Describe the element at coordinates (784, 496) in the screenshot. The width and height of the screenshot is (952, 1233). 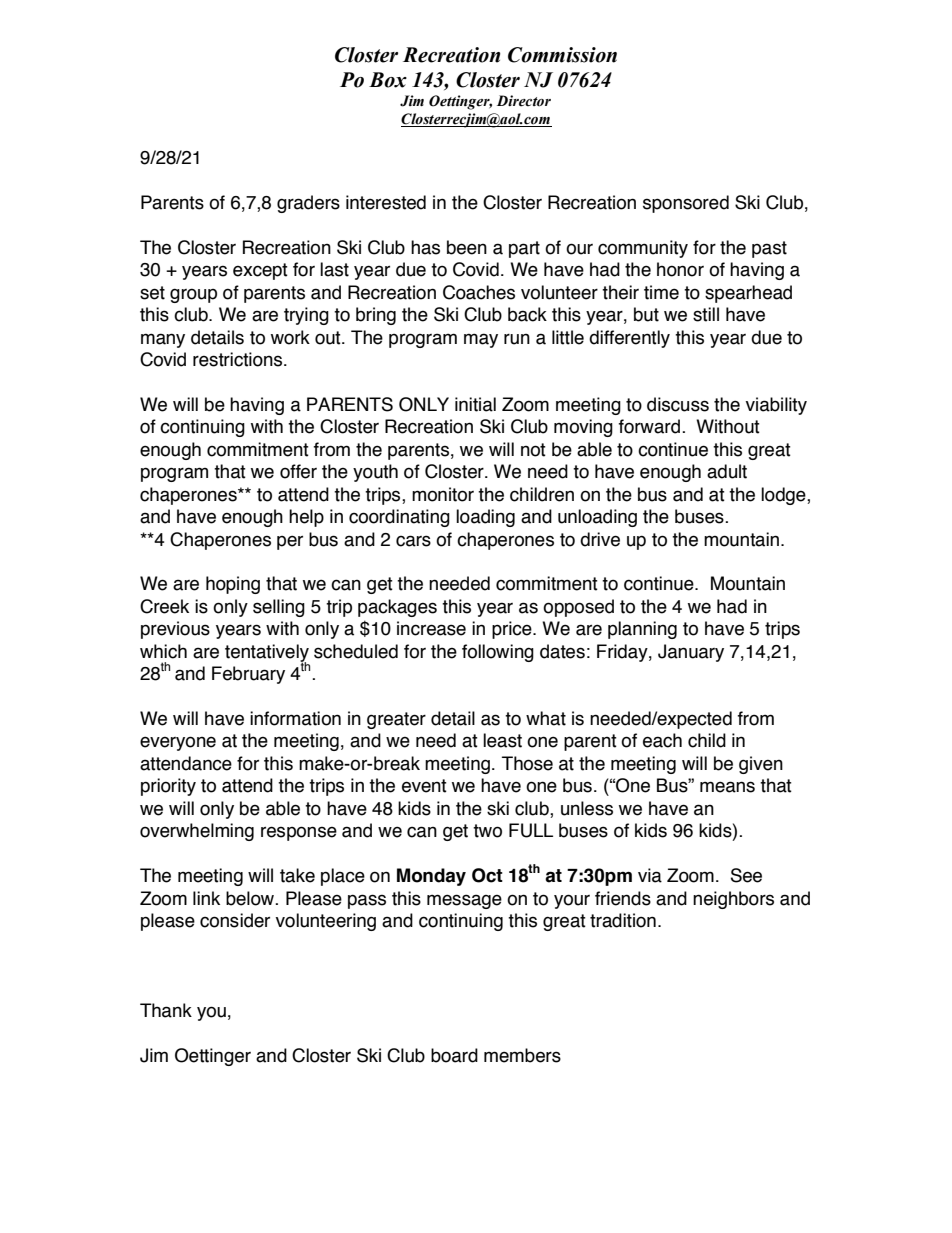
I see `lodge` at that location.
